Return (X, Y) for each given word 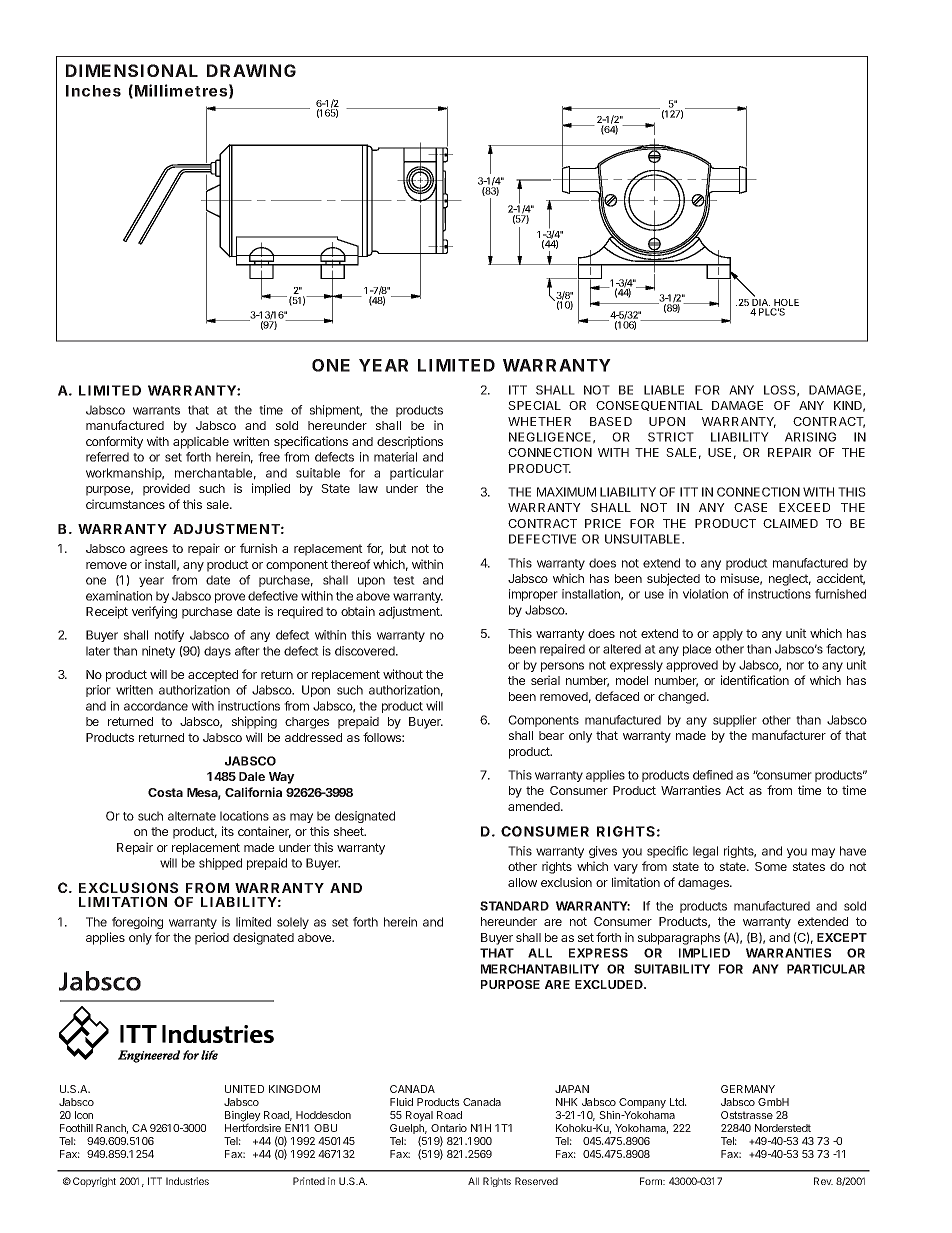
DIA (761, 304)
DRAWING (251, 70)
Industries (187, 1181)
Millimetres (181, 90)
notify (169, 636)
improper (533, 595)
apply (728, 635)
